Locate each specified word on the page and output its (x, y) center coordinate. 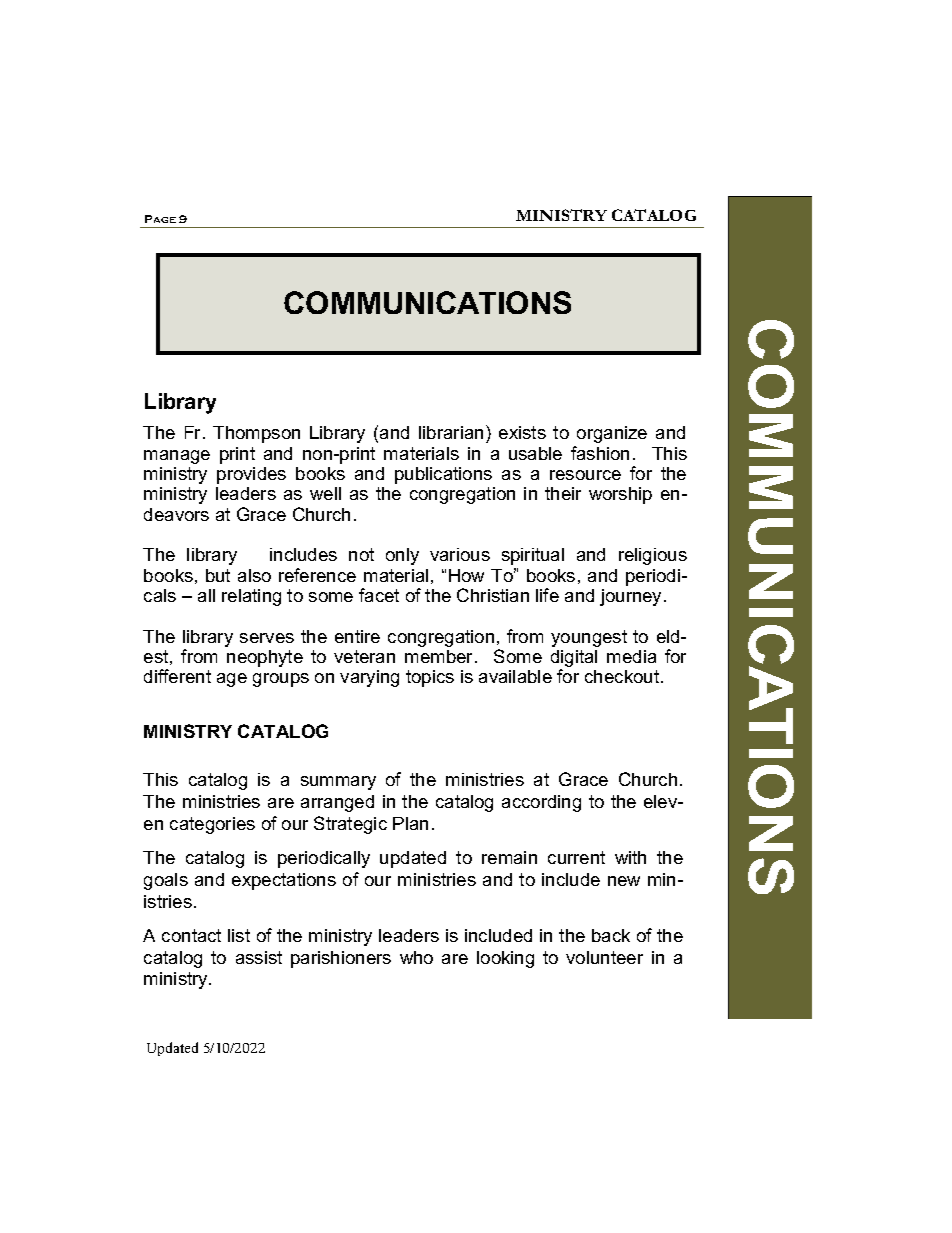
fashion (600, 453)
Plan (410, 823)
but (218, 575)
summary (338, 783)
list (239, 935)
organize (612, 434)
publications (443, 475)
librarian (451, 432)
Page (160, 219)
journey (632, 597)
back (611, 935)
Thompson (256, 434)
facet (379, 595)
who (416, 957)
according (541, 803)
